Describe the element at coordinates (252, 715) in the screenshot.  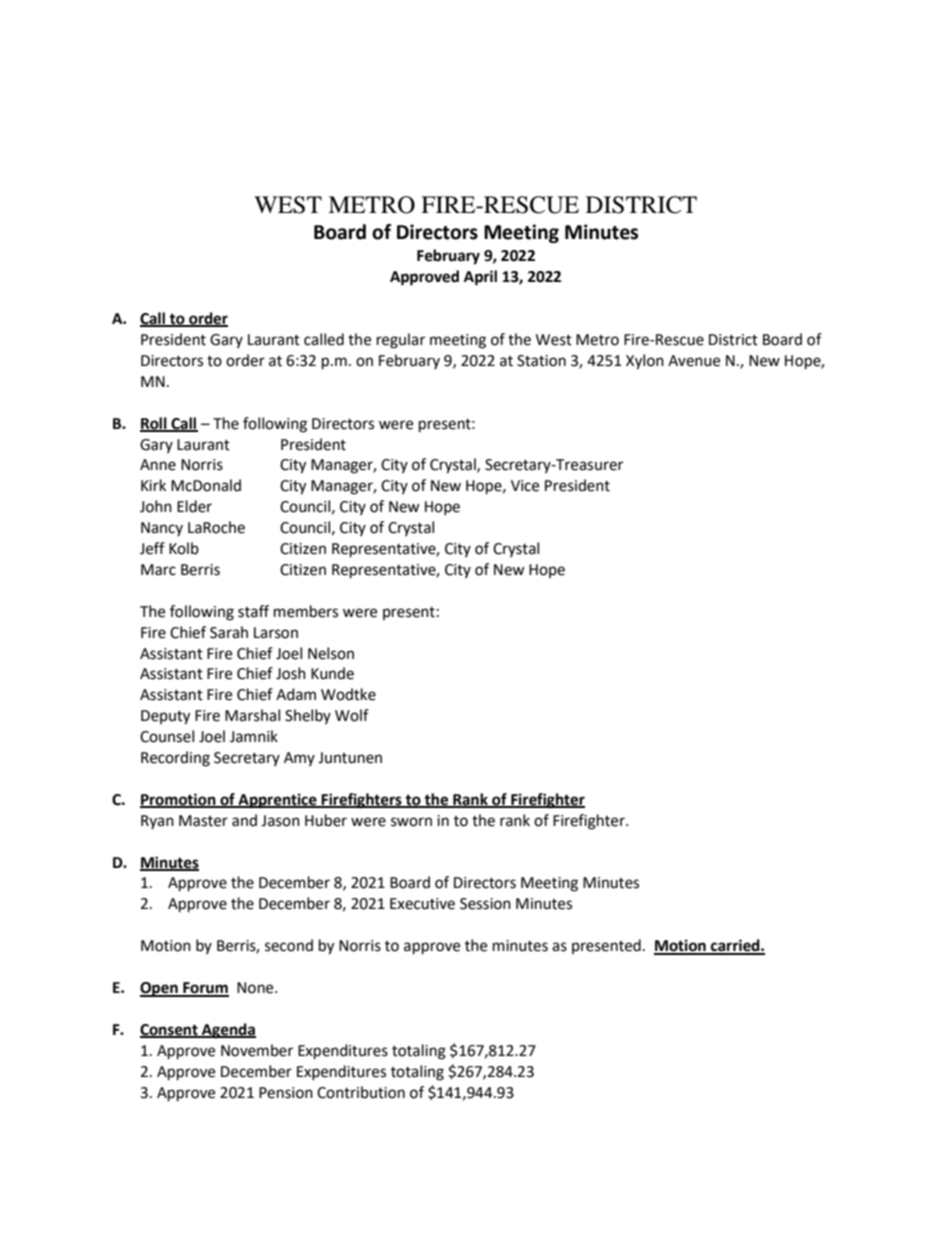
I see `Marshal` at that location.
